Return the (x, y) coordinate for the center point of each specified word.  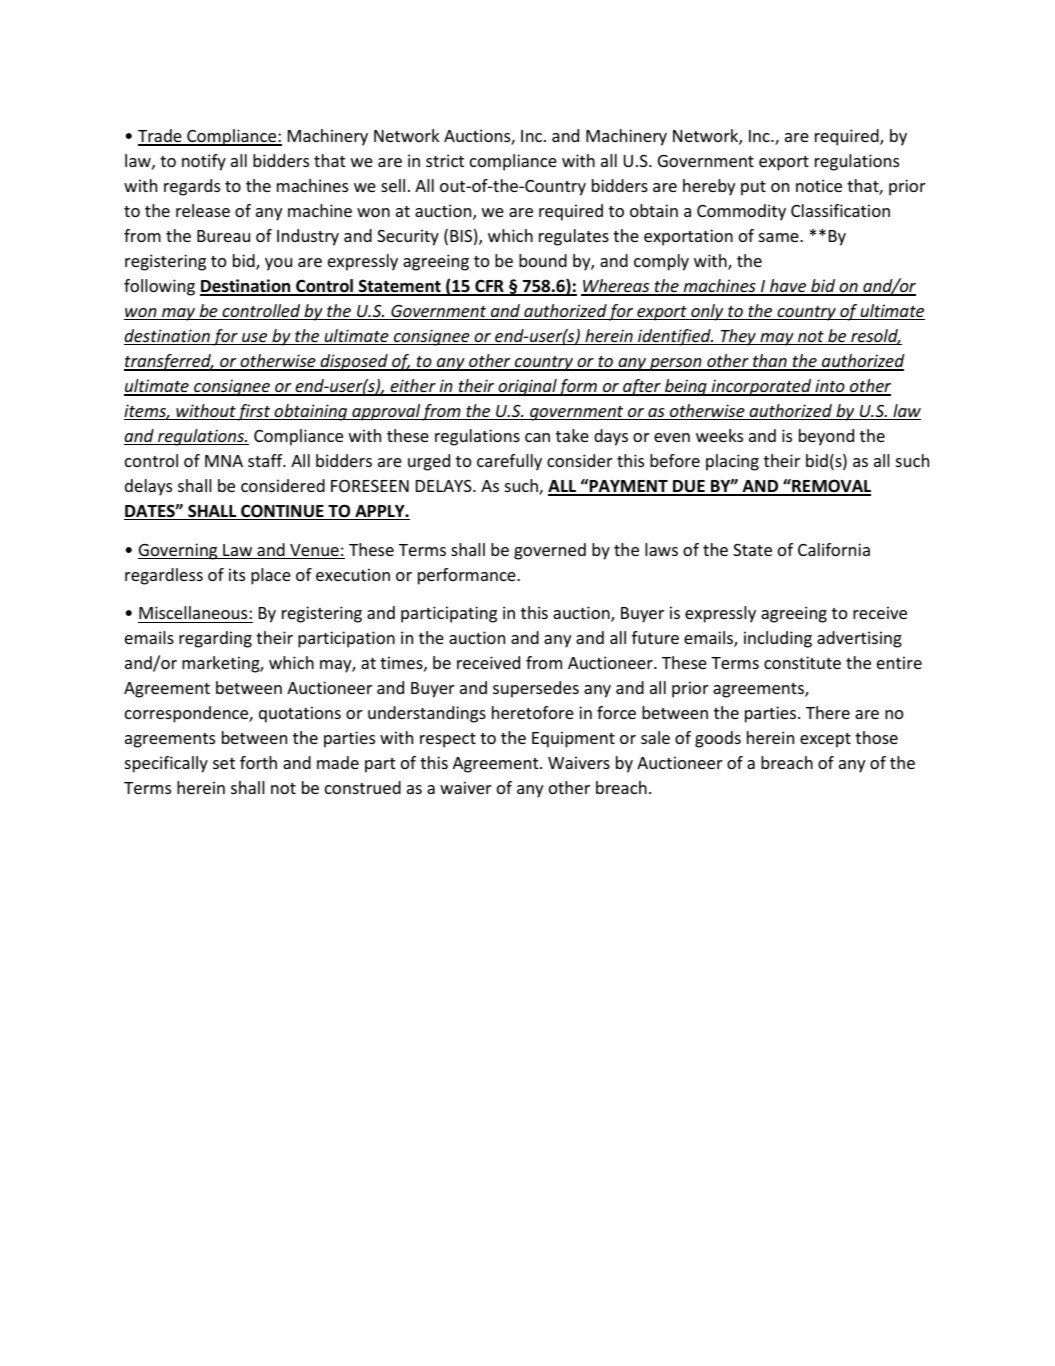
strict (445, 160)
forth (258, 762)
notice (819, 185)
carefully (509, 462)
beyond (826, 437)
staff (266, 460)
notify (204, 162)
